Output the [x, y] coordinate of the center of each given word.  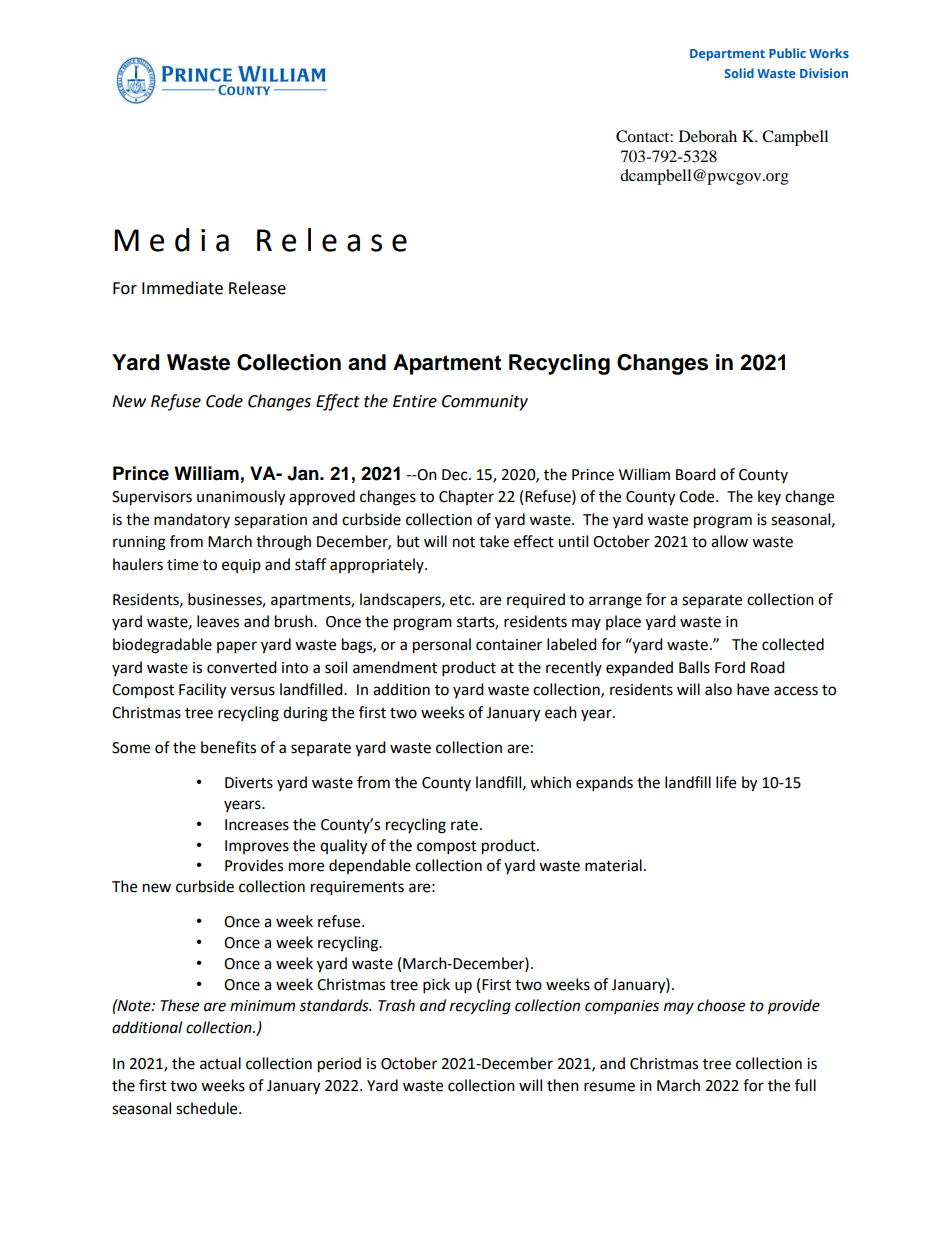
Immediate [182, 288]
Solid [739, 73]
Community [485, 403]
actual [220, 1063]
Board [696, 474]
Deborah [708, 136]
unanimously [241, 498]
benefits [228, 747]
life [726, 782]
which [550, 782]
